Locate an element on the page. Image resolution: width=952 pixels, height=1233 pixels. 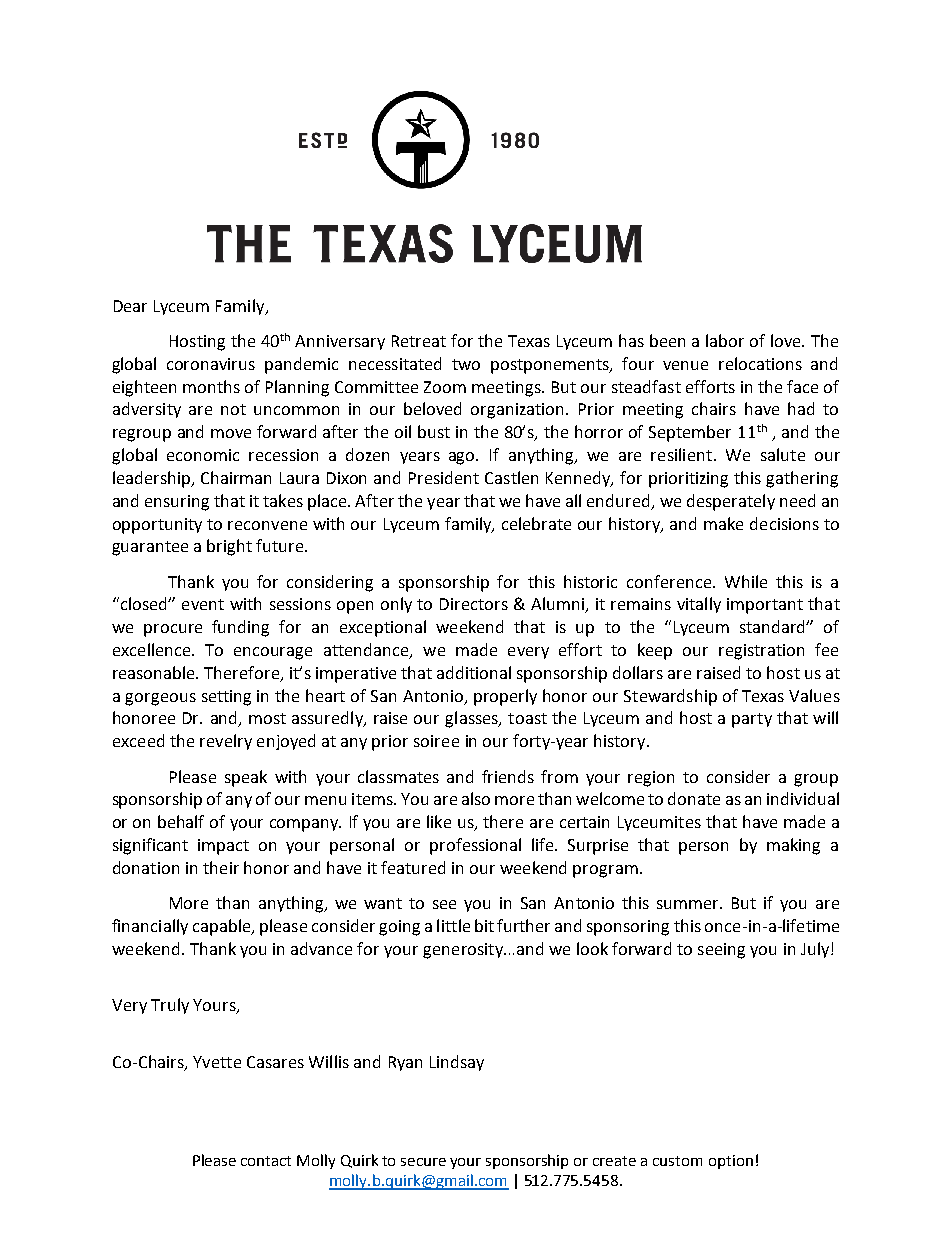
seeing is located at coordinates (721, 951).
